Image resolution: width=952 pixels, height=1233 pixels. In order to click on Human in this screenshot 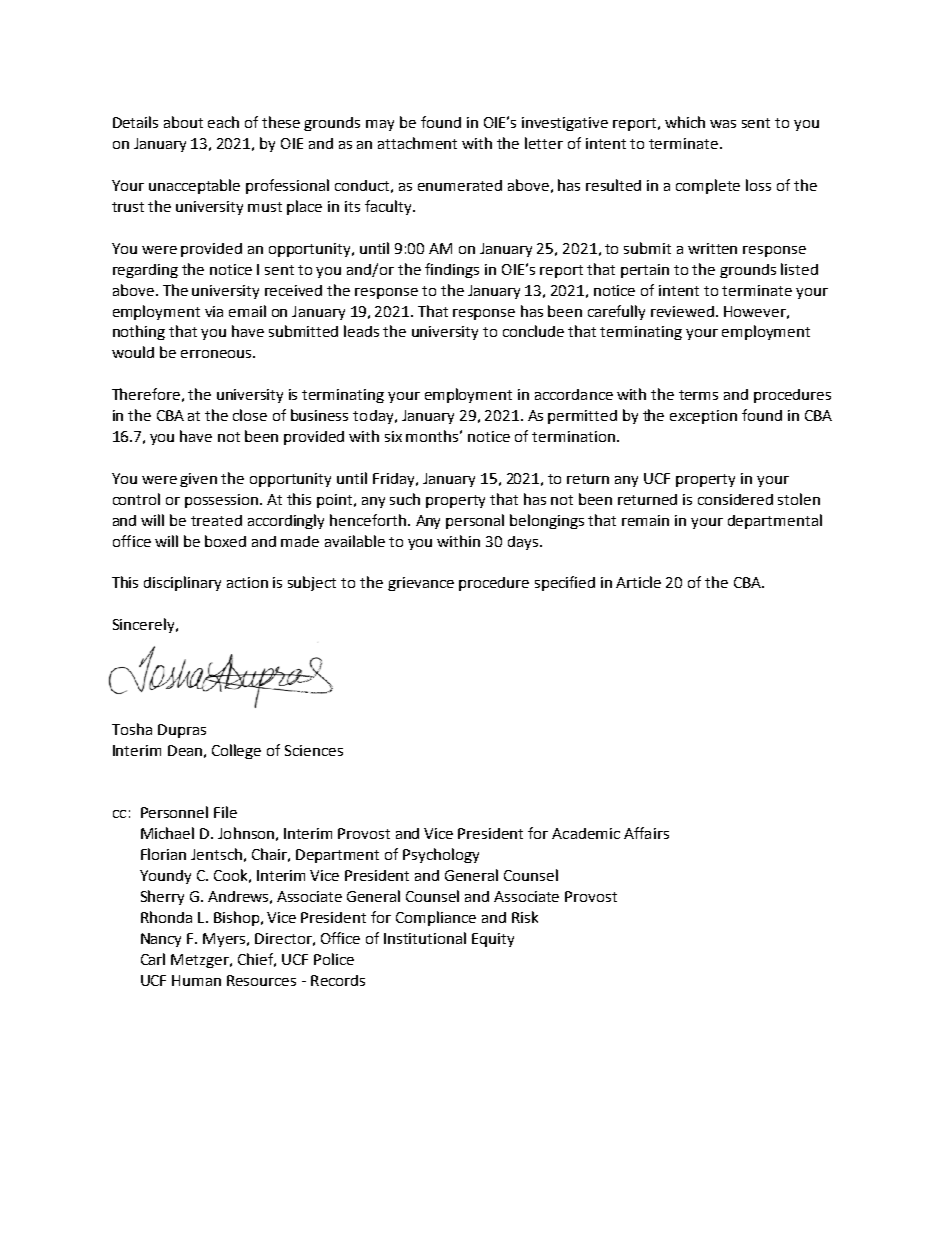, I will do `click(196, 980)`.
